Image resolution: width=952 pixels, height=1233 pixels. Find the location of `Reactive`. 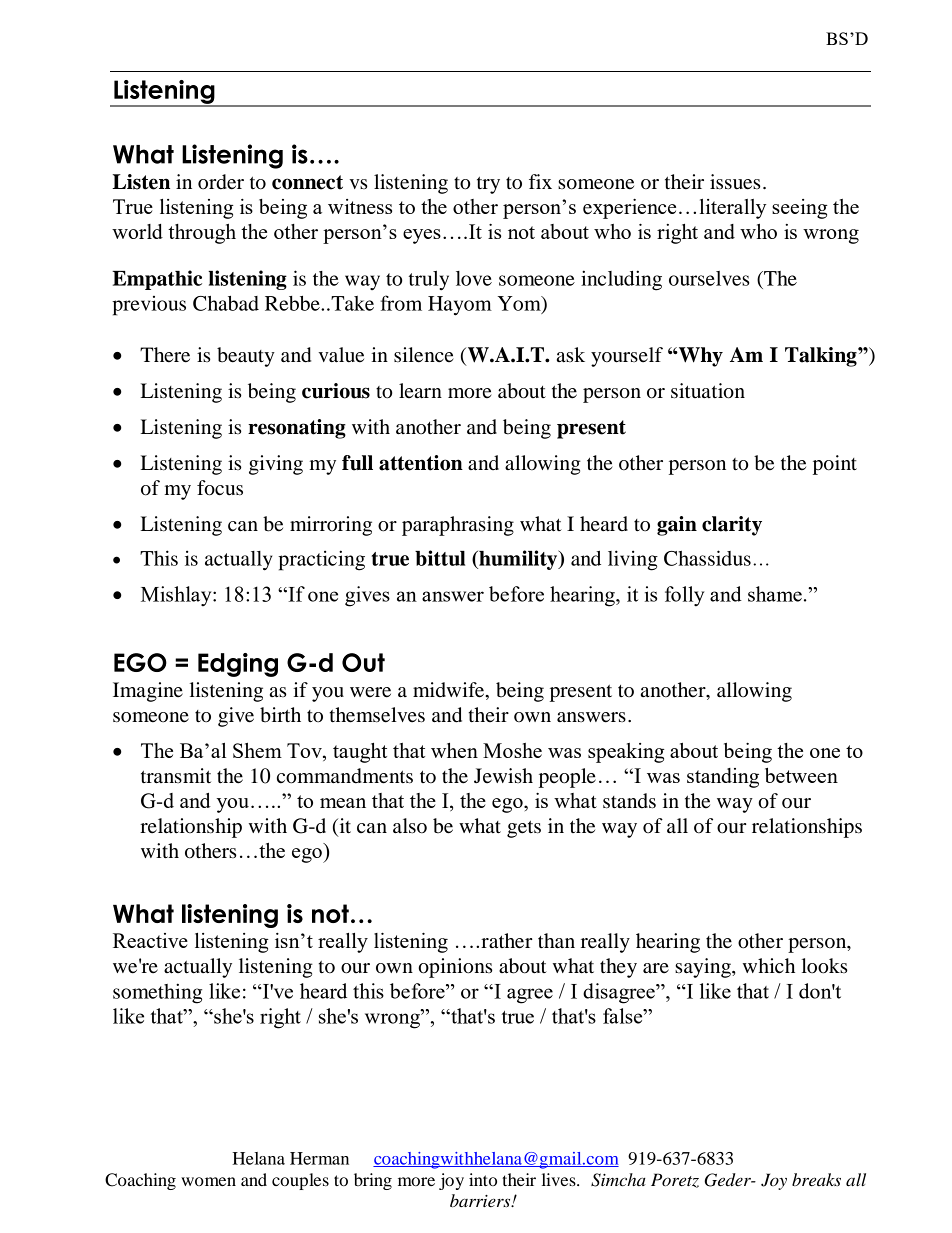

Reactive is located at coordinates (150, 940).
